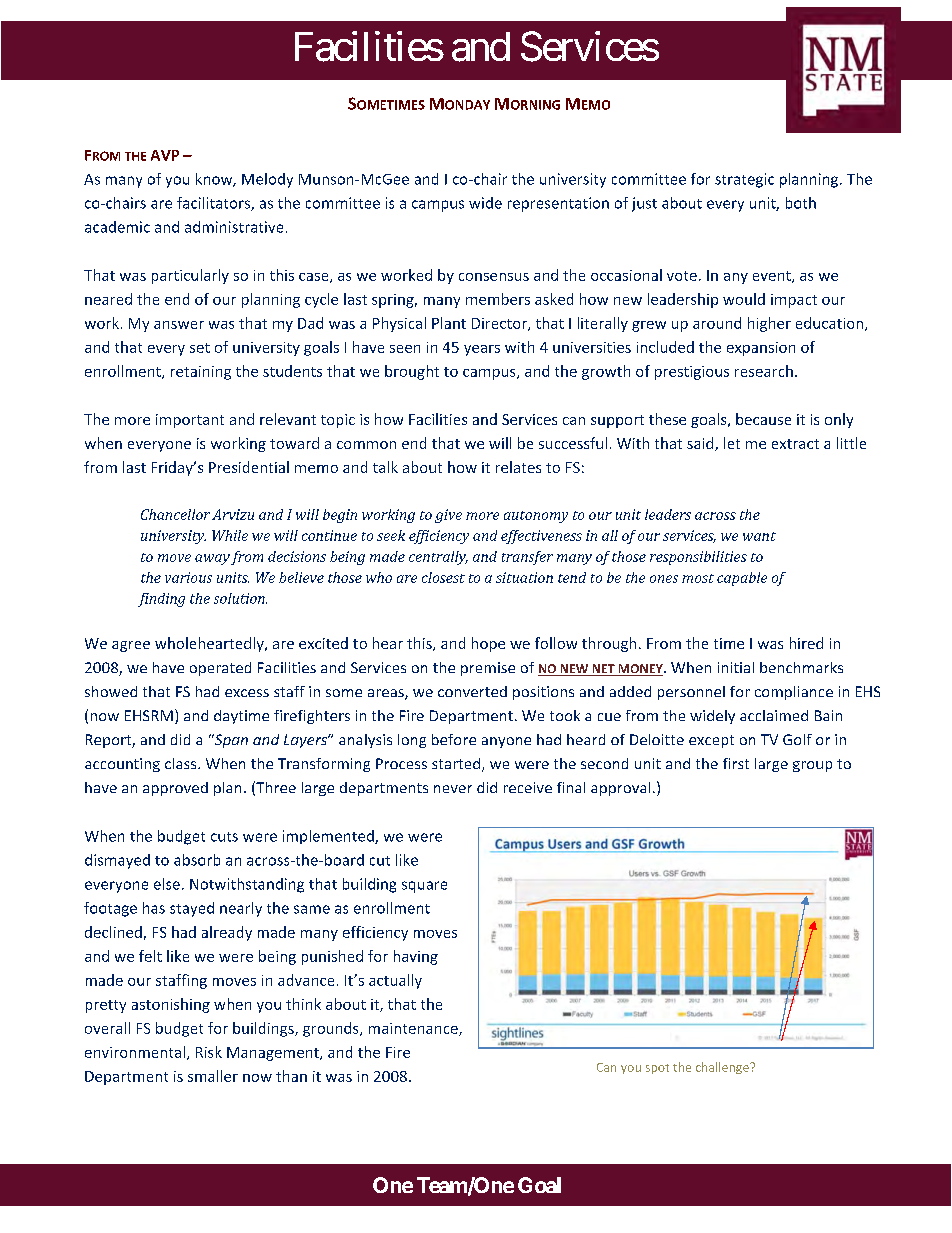  Describe the element at coordinates (209, 1052) in the screenshot. I see `Risk` at that location.
